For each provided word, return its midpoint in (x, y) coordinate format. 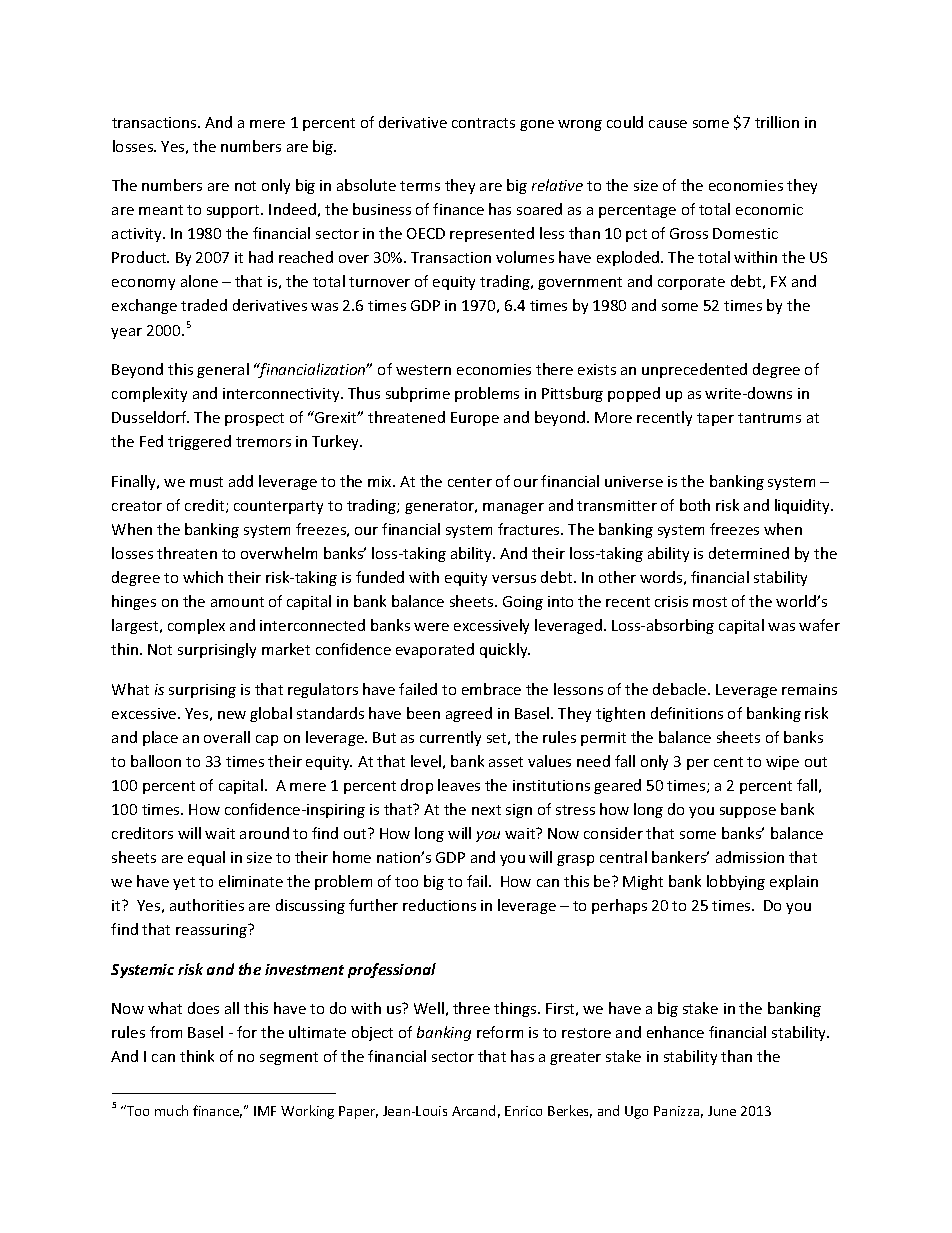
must (206, 482)
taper (715, 419)
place (160, 738)
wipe (782, 763)
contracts (483, 123)
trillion (777, 122)
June (722, 1111)
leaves (459, 785)
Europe (475, 419)
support (235, 211)
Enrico (523, 1111)
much (171, 1110)
